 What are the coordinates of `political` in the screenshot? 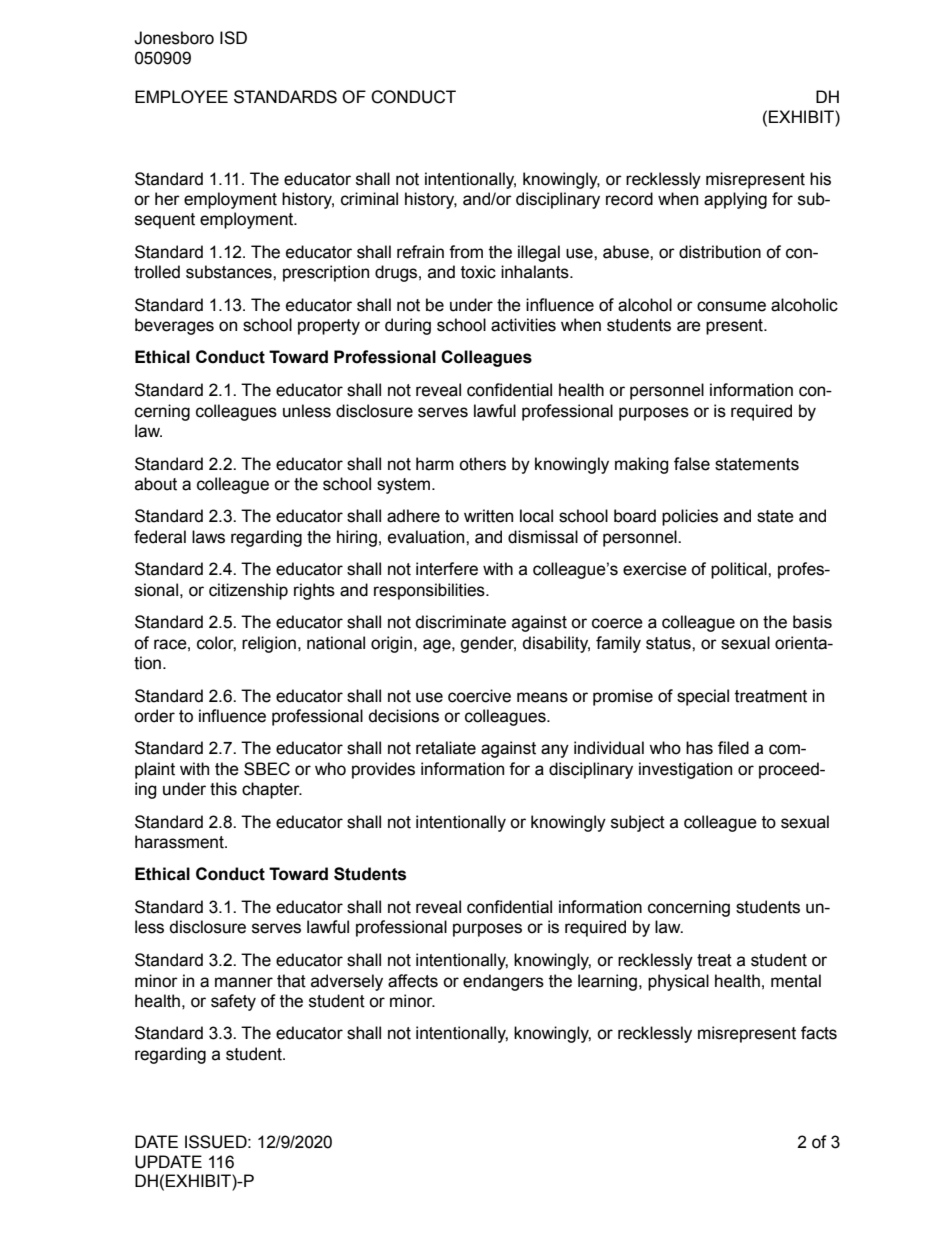 It's located at (740, 570).
